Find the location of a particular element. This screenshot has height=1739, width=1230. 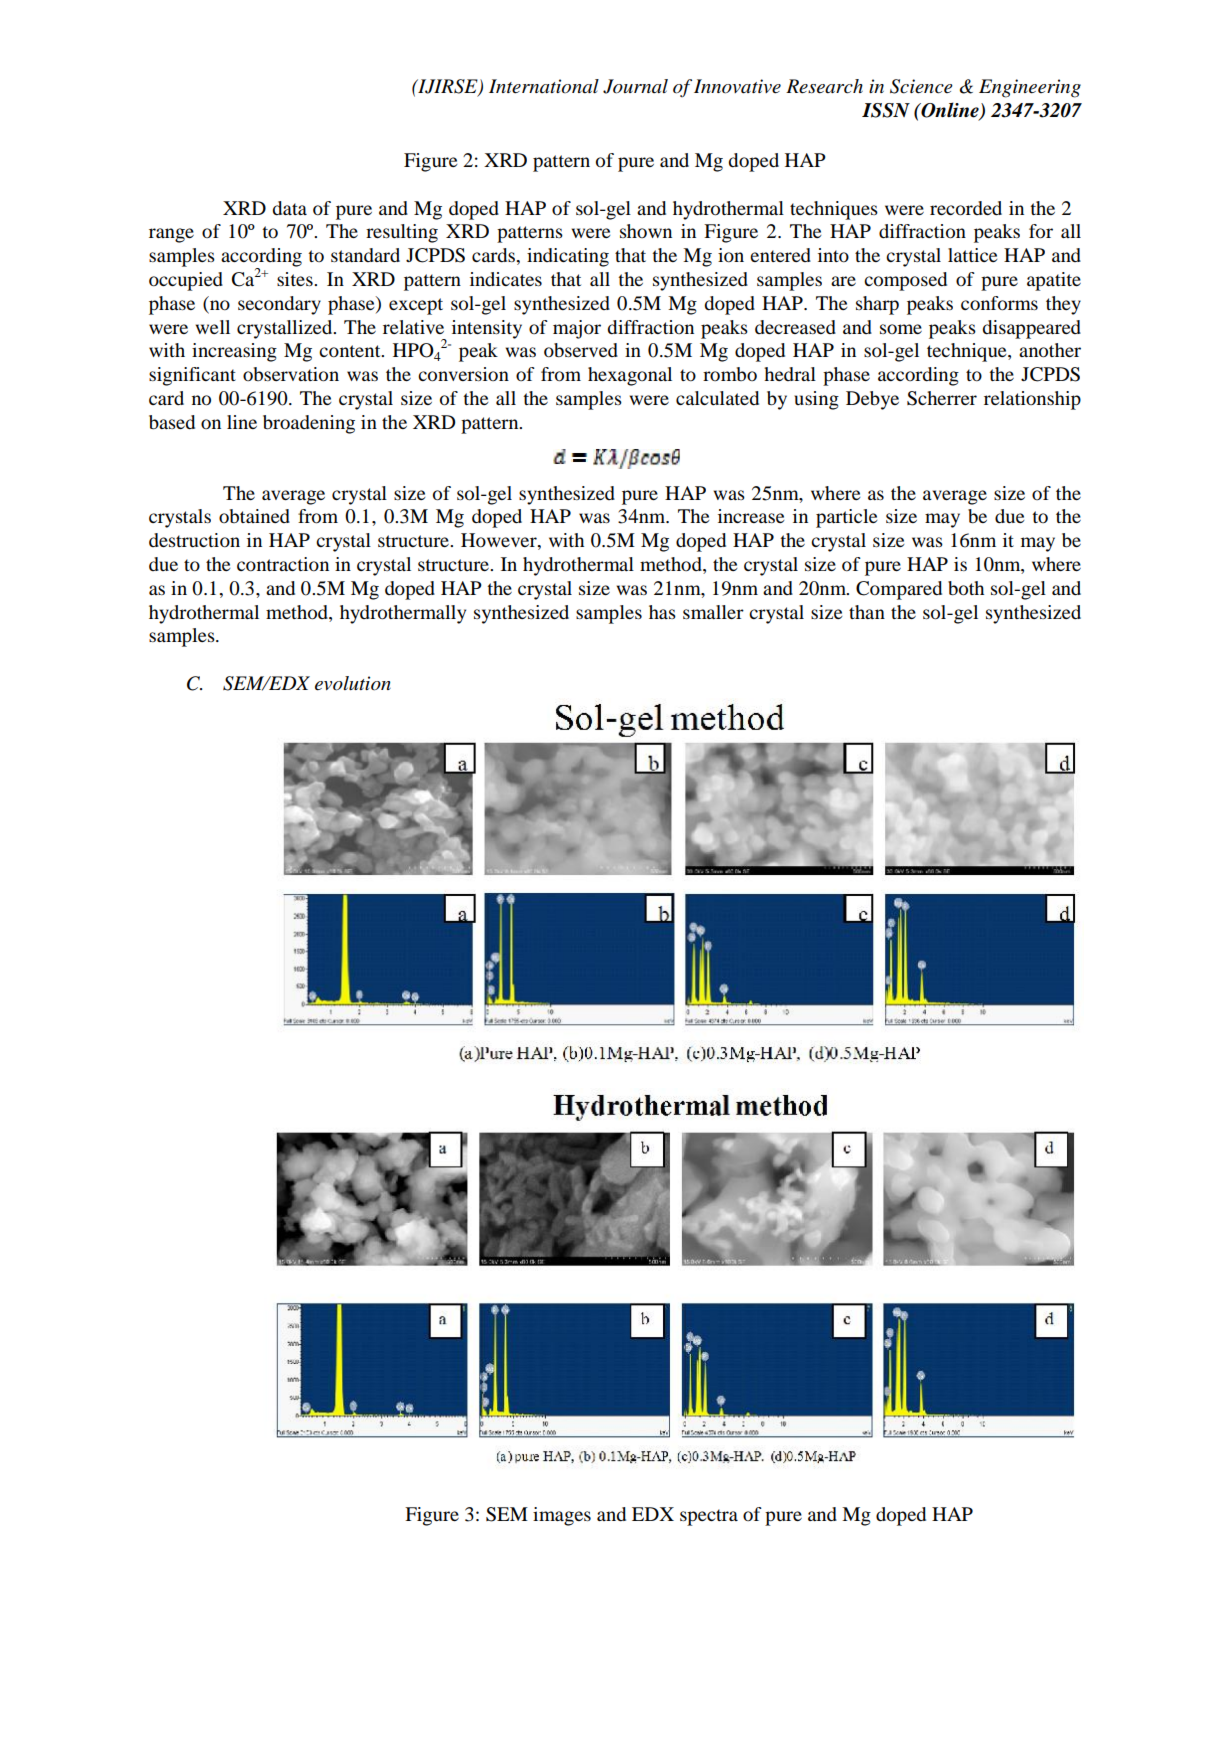

broadening is located at coordinates (309, 424).
